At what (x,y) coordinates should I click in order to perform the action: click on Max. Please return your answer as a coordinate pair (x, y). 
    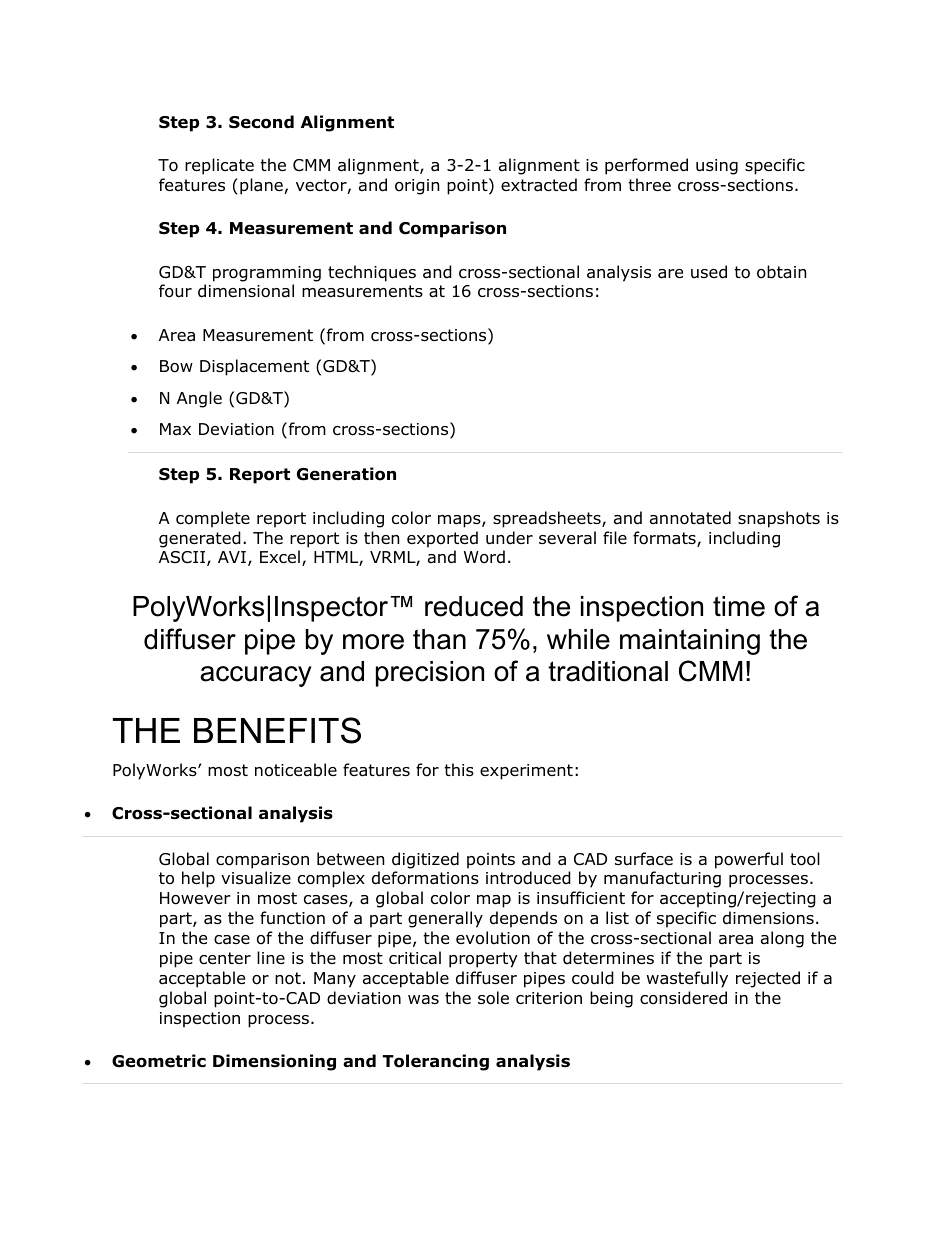
    Looking at the image, I should click on (175, 429).
